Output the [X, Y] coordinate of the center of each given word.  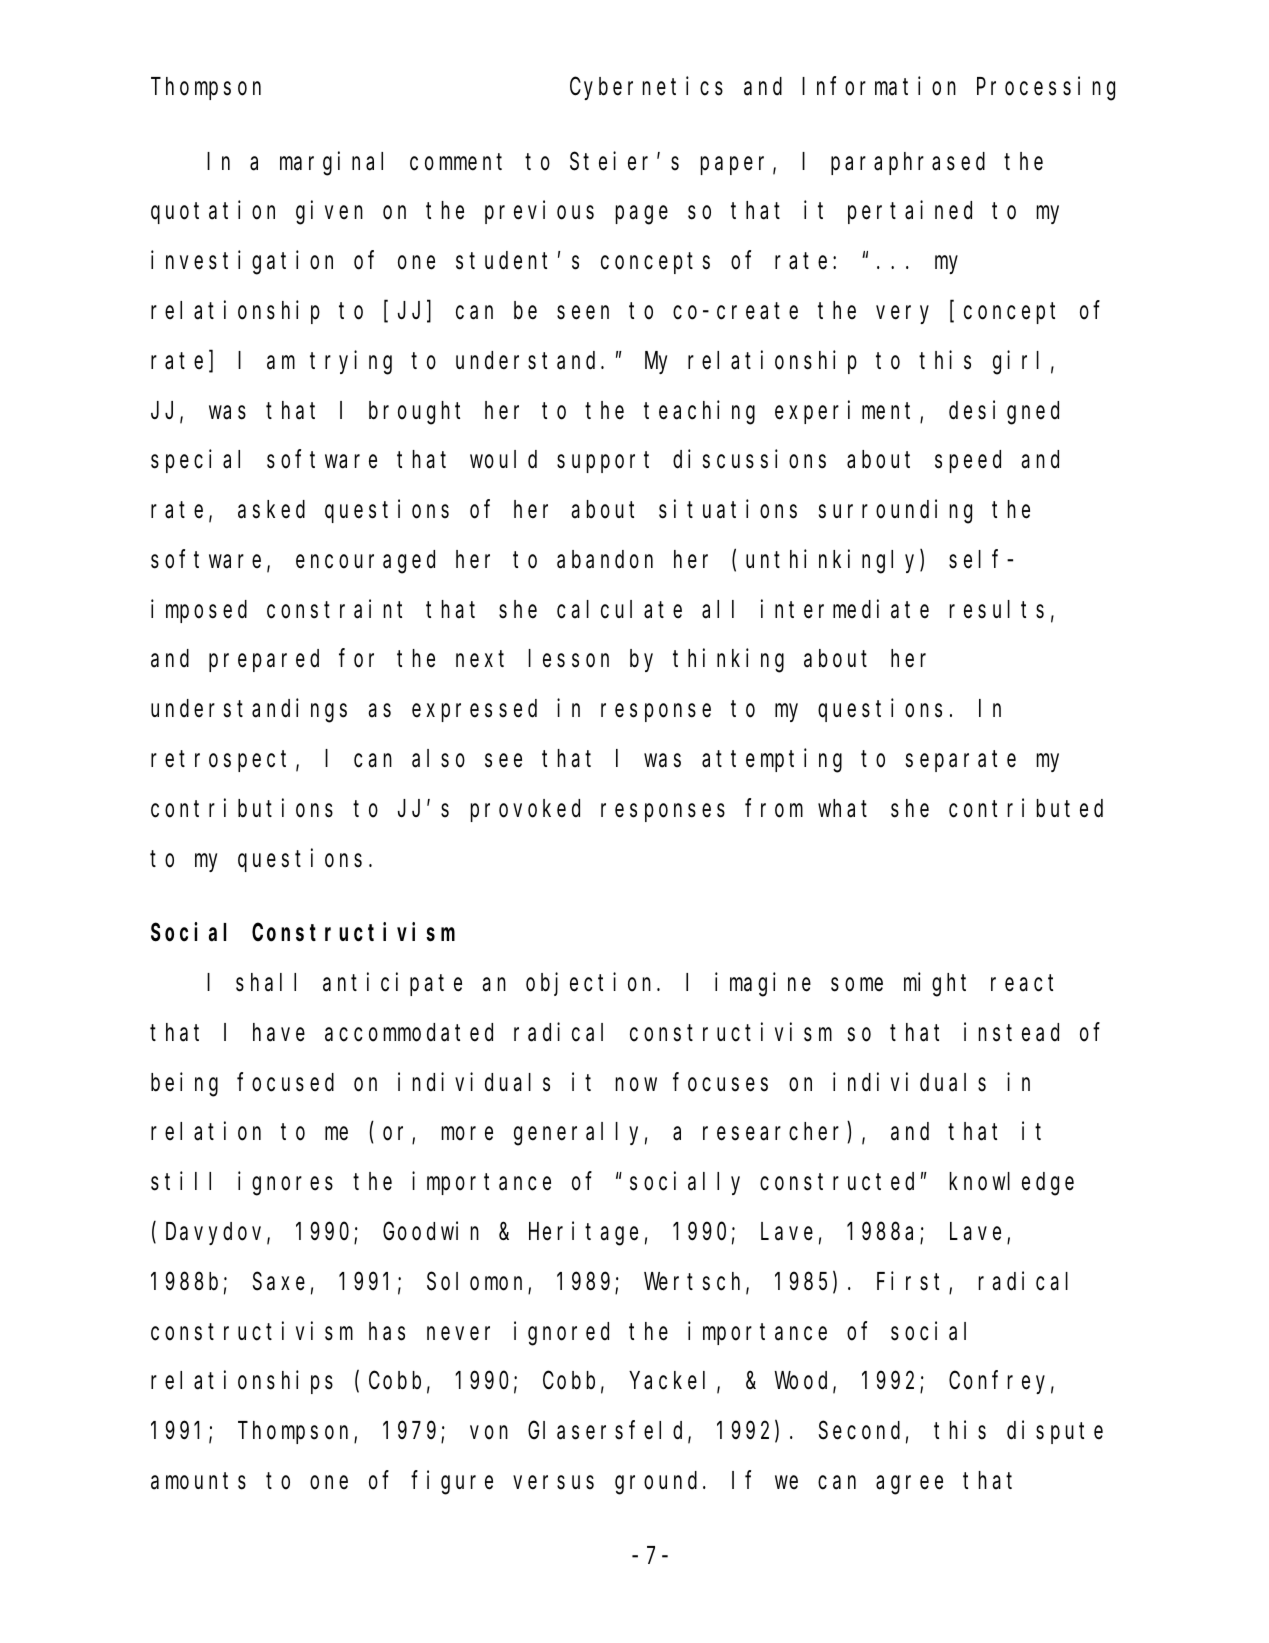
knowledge [1012, 1184]
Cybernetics [646, 88]
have [279, 1032]
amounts [198, 1481]
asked [271, 509]
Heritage [583, 1234]
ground [659, 1483]
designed [1004, 412]
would [503, 460]
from [774, 808]
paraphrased [908, 163]
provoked [525, 810]
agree [909, 1485]
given [329, 213]
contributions [242, 808]
